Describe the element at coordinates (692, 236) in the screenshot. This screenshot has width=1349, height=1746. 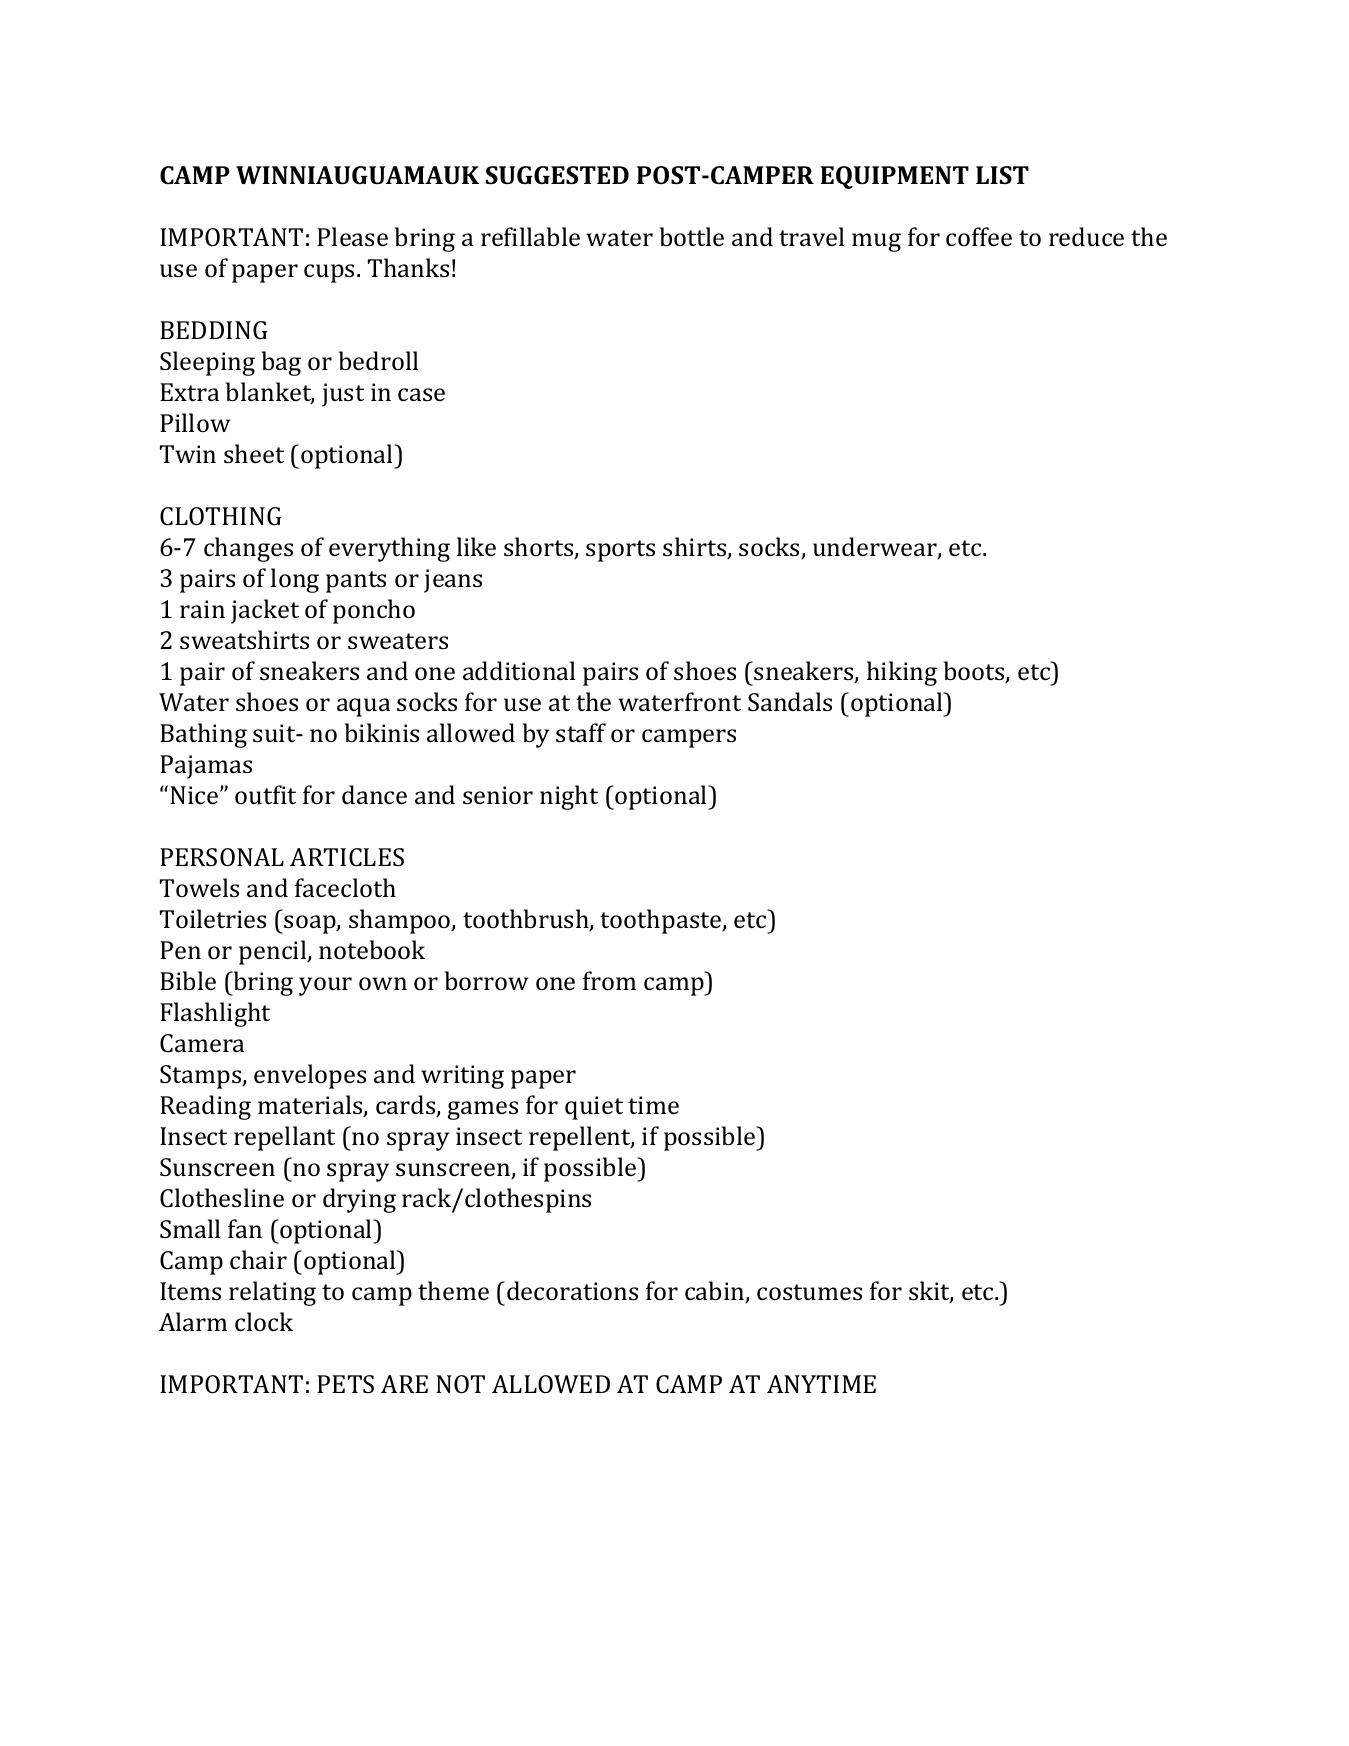
I see `bottle` at that location.
